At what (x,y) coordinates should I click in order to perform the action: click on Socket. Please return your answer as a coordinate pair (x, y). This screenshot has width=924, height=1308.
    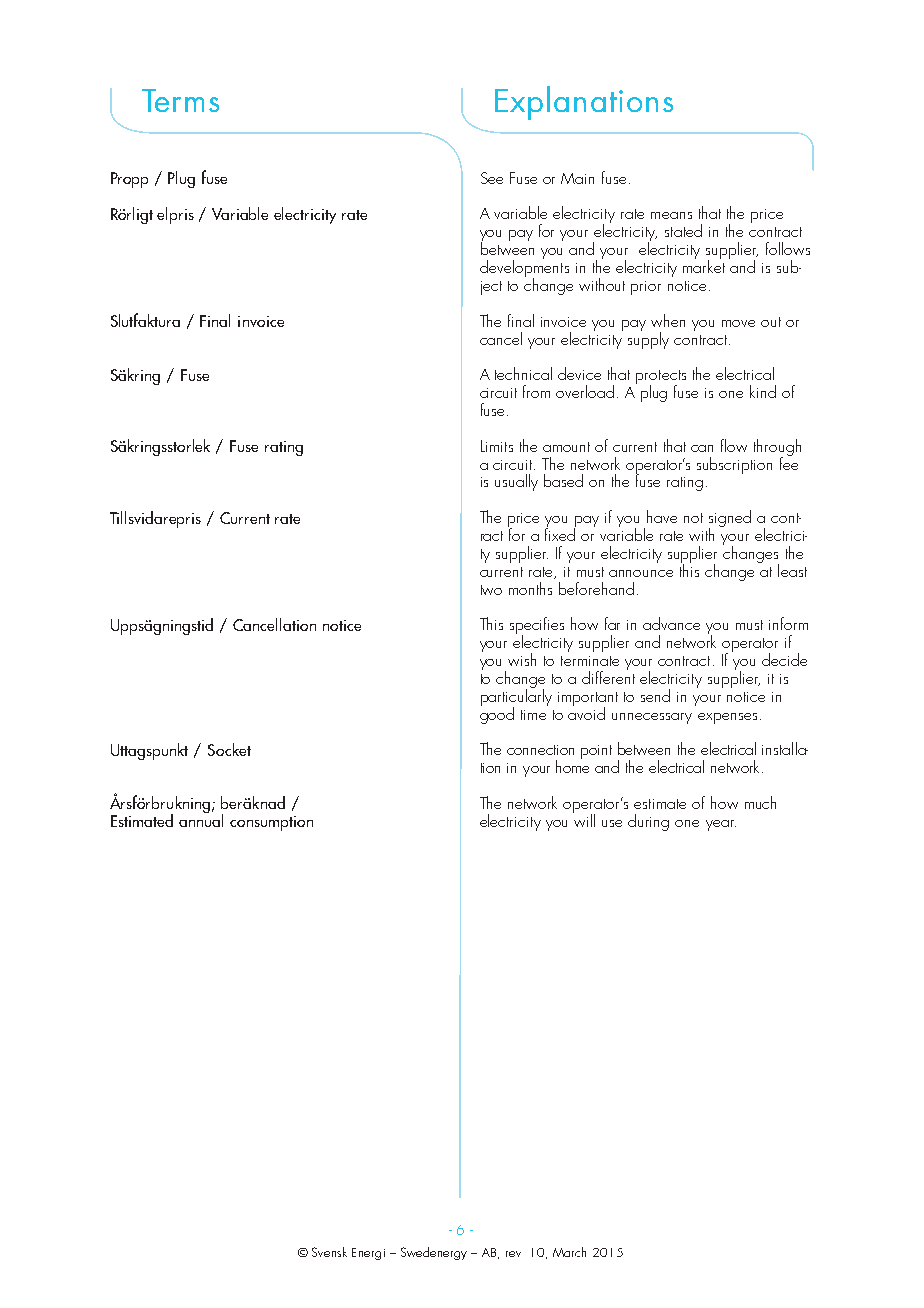
    Looking at the image, I should click on (229, 749).
